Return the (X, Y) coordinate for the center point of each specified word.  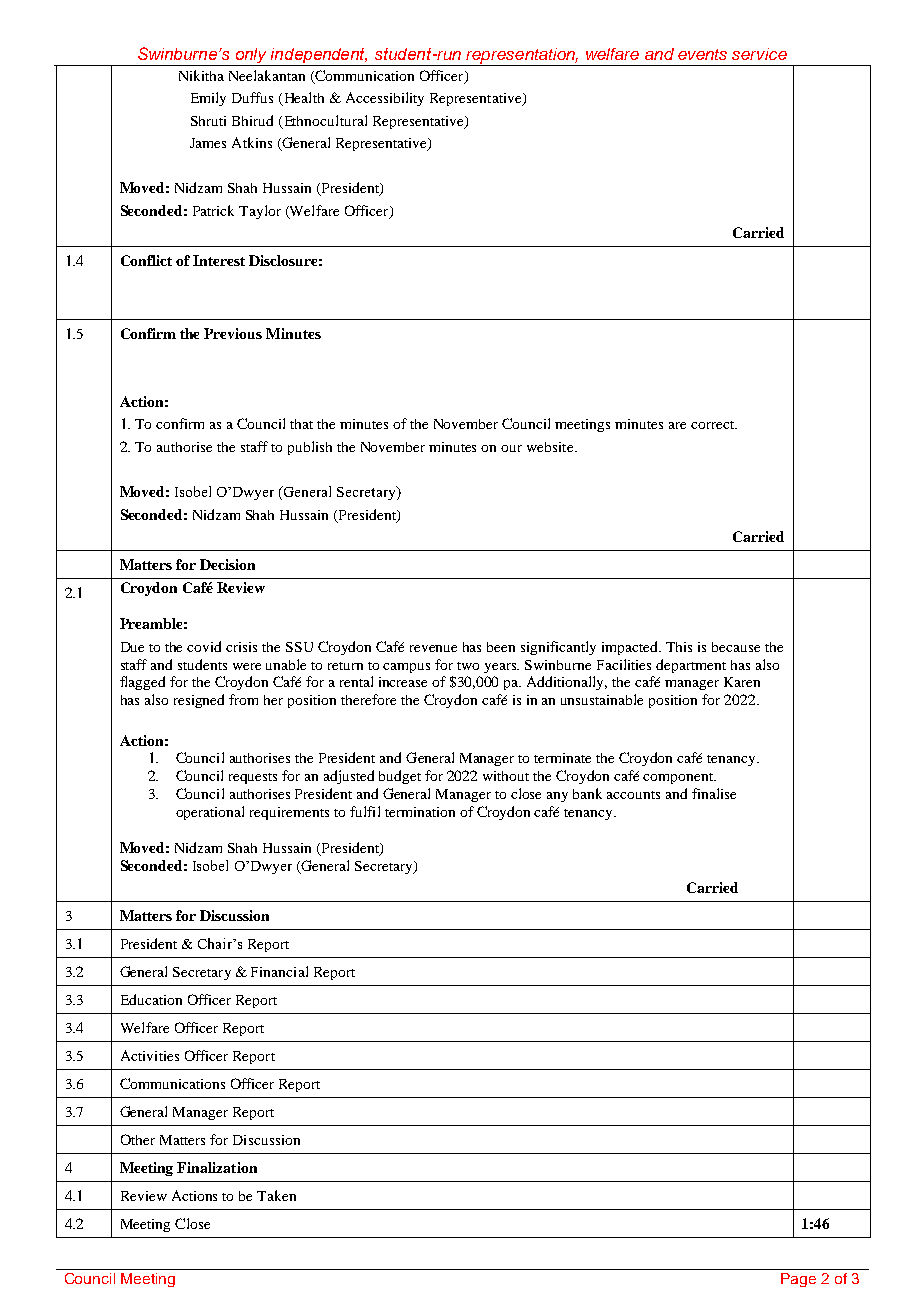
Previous (233, 333)
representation (521, 57)
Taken (276, 1195)
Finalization (217, 1167)
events (702, 54)
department (691, 666)
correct (714, 425)
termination (420, 812)
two (468, 666)
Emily (208, 99)
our (511, 448)
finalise (714, 793)
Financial (279, 971)
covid (204, 646)
